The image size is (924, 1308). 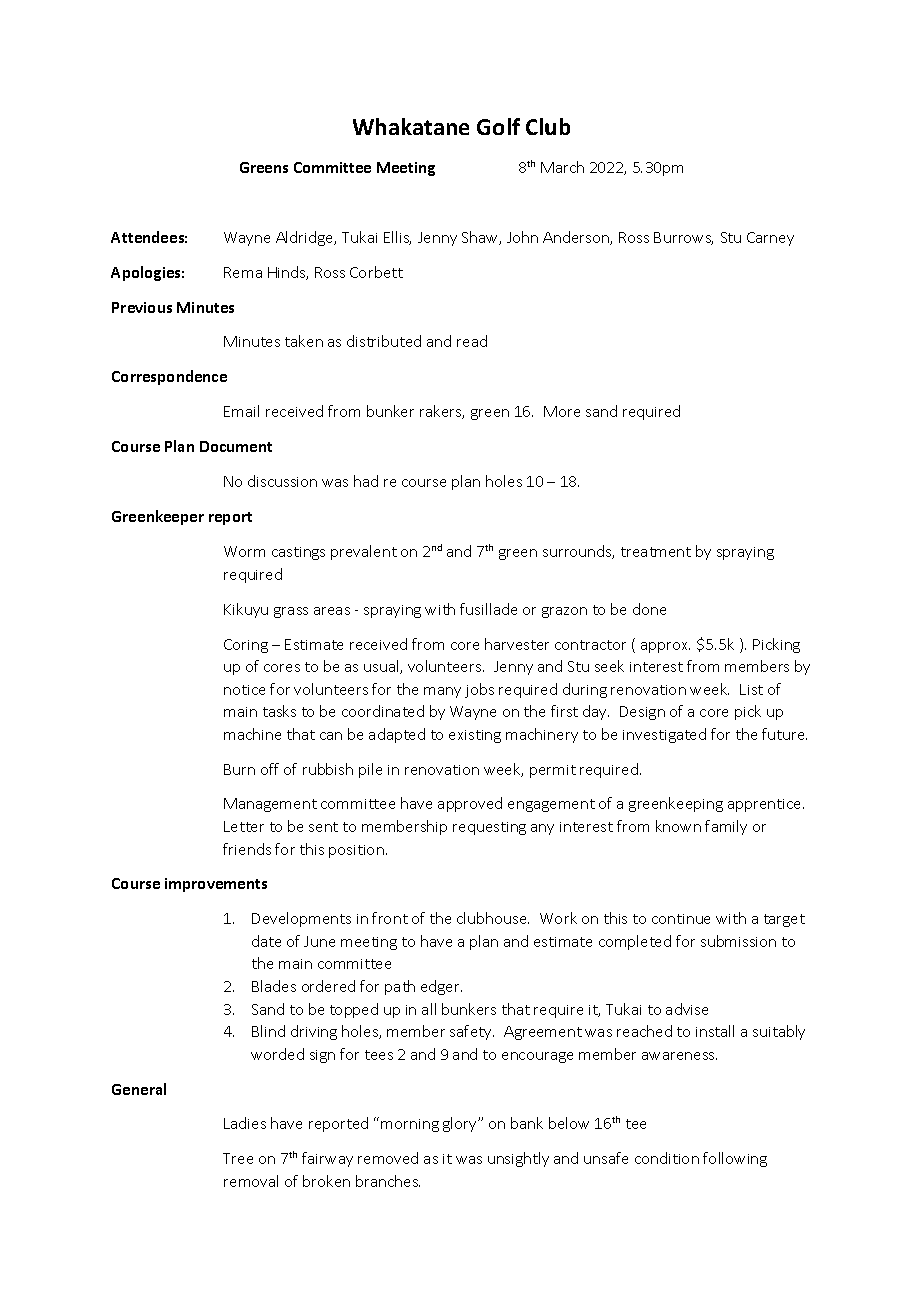 What do you see at coordinates (770, 239) in the screenshot?
I see `Carney` at bounding box center [770, 239].
